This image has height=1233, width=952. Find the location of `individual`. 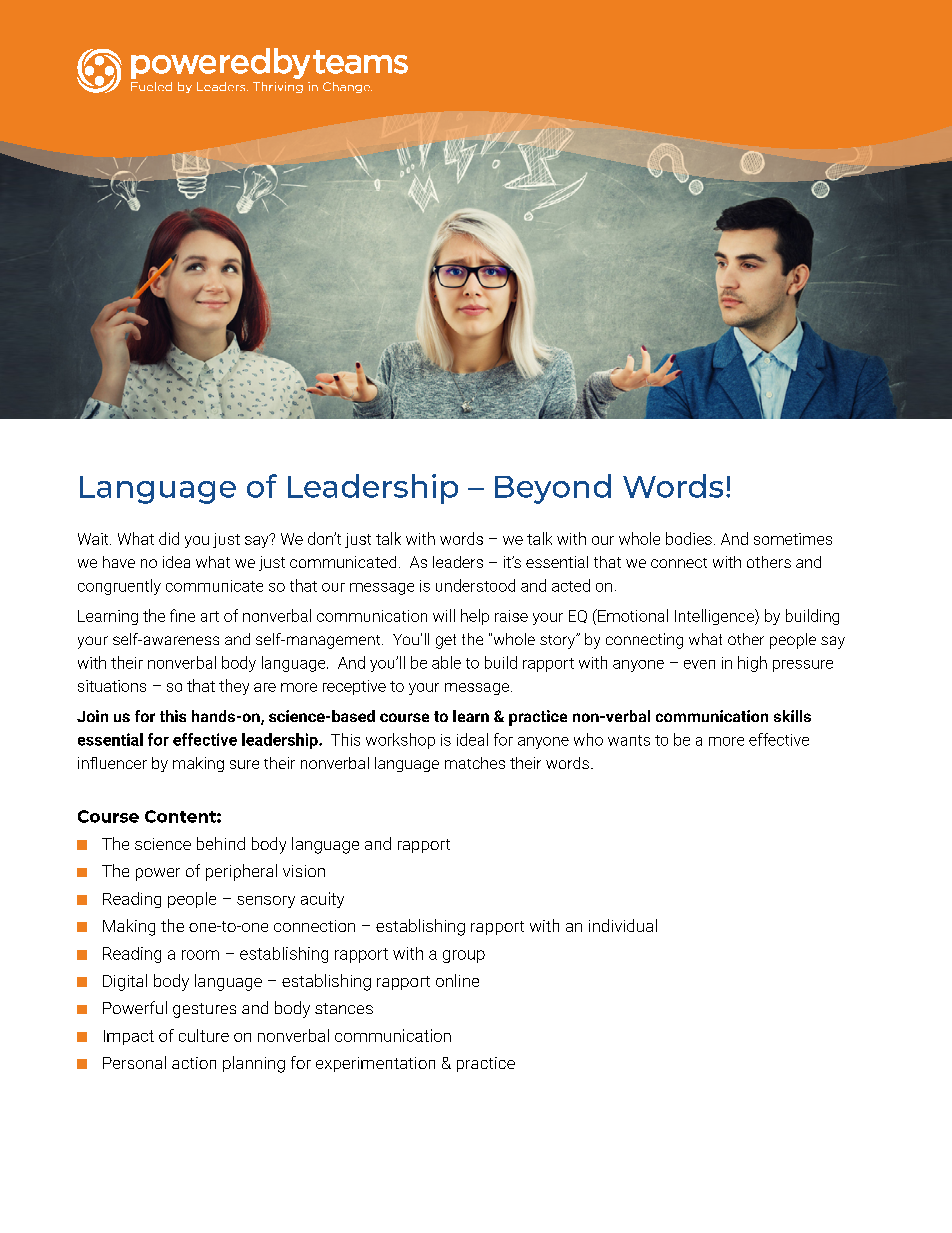

individual is located at coordinates (623, 925).
